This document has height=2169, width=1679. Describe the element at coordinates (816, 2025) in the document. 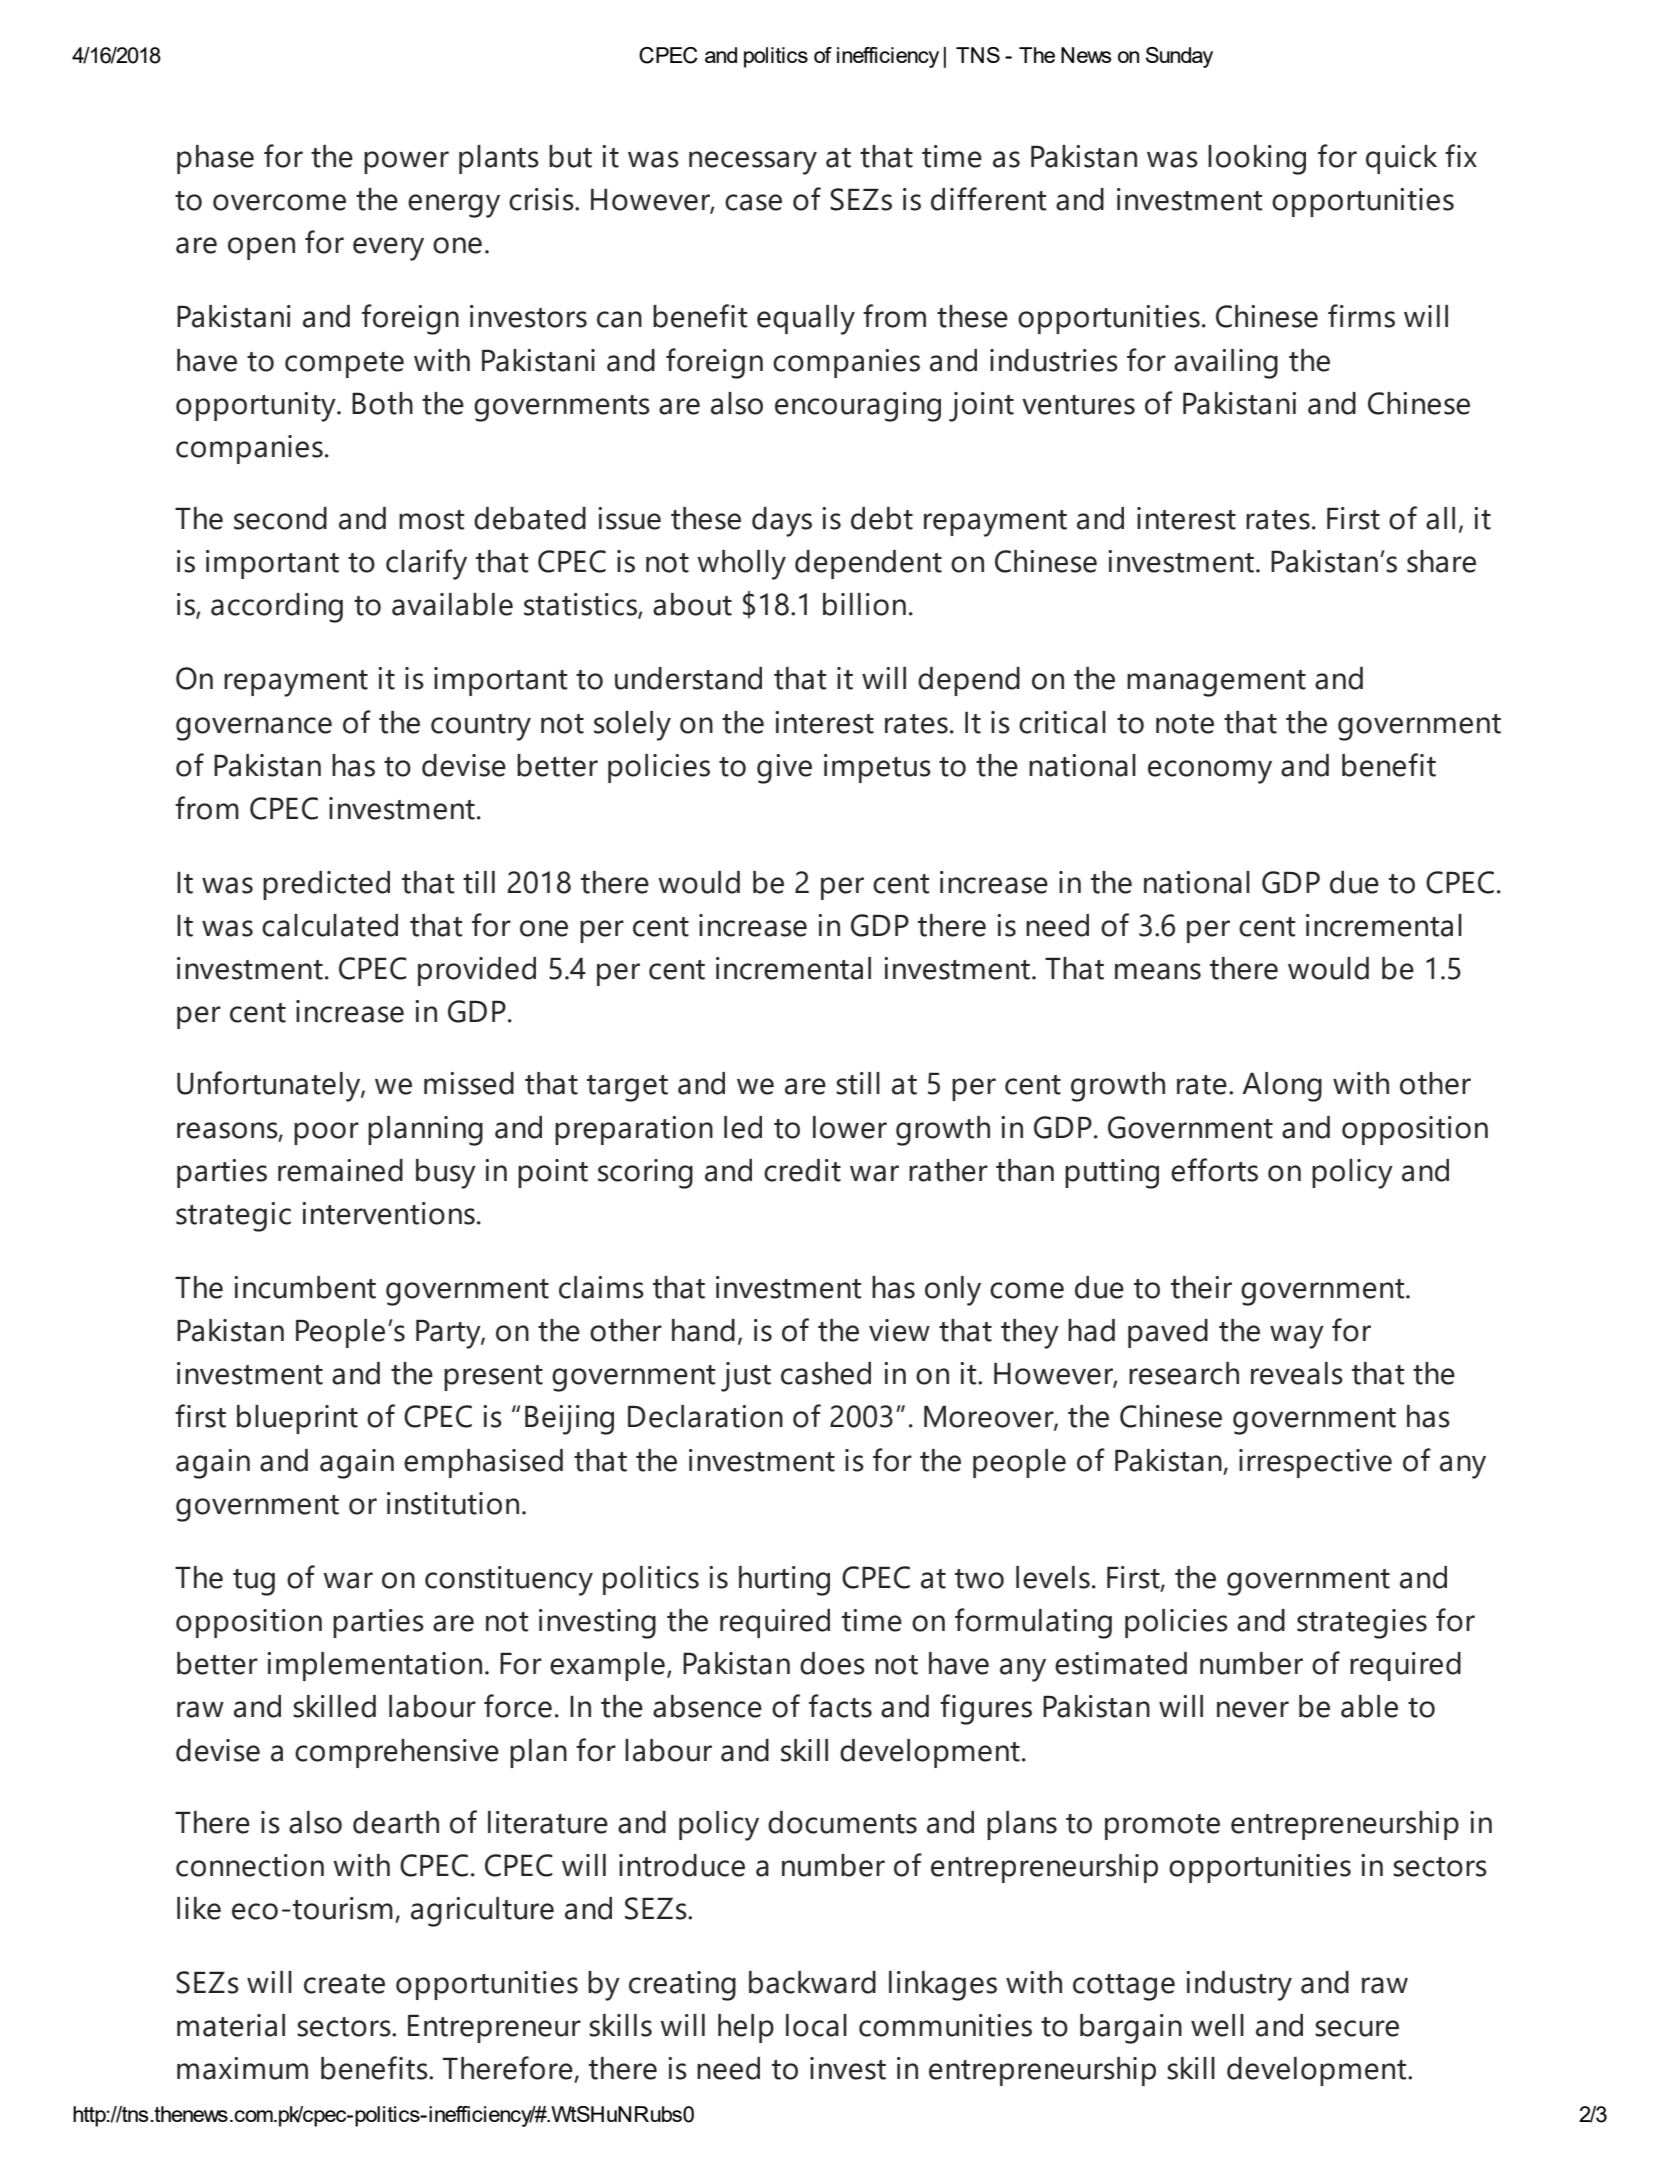

I see `local` at that location.
